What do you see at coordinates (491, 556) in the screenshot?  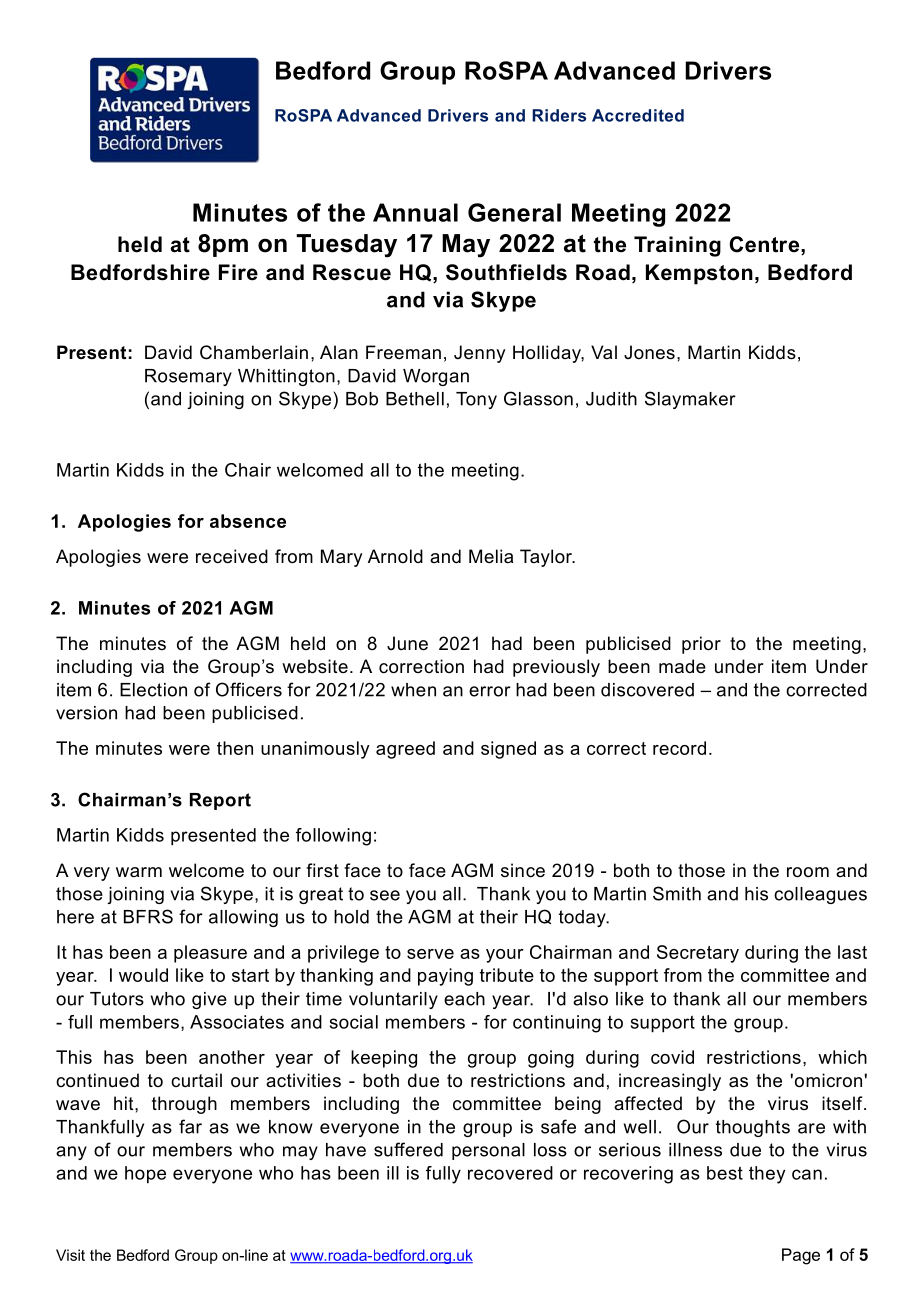 I see `Melia` at bounding box center [491, 556].
